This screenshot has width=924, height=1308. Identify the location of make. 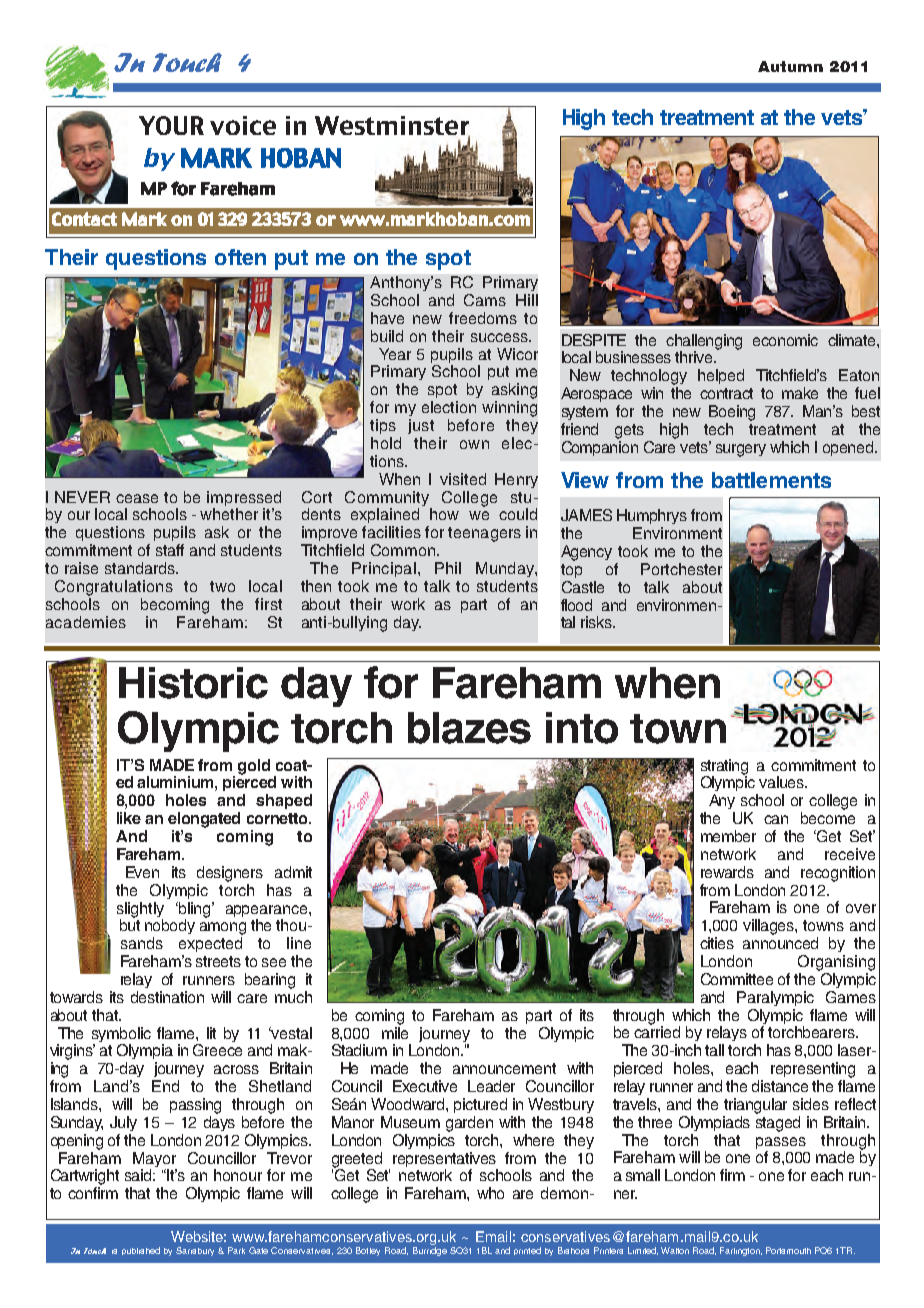
(800, 393).
